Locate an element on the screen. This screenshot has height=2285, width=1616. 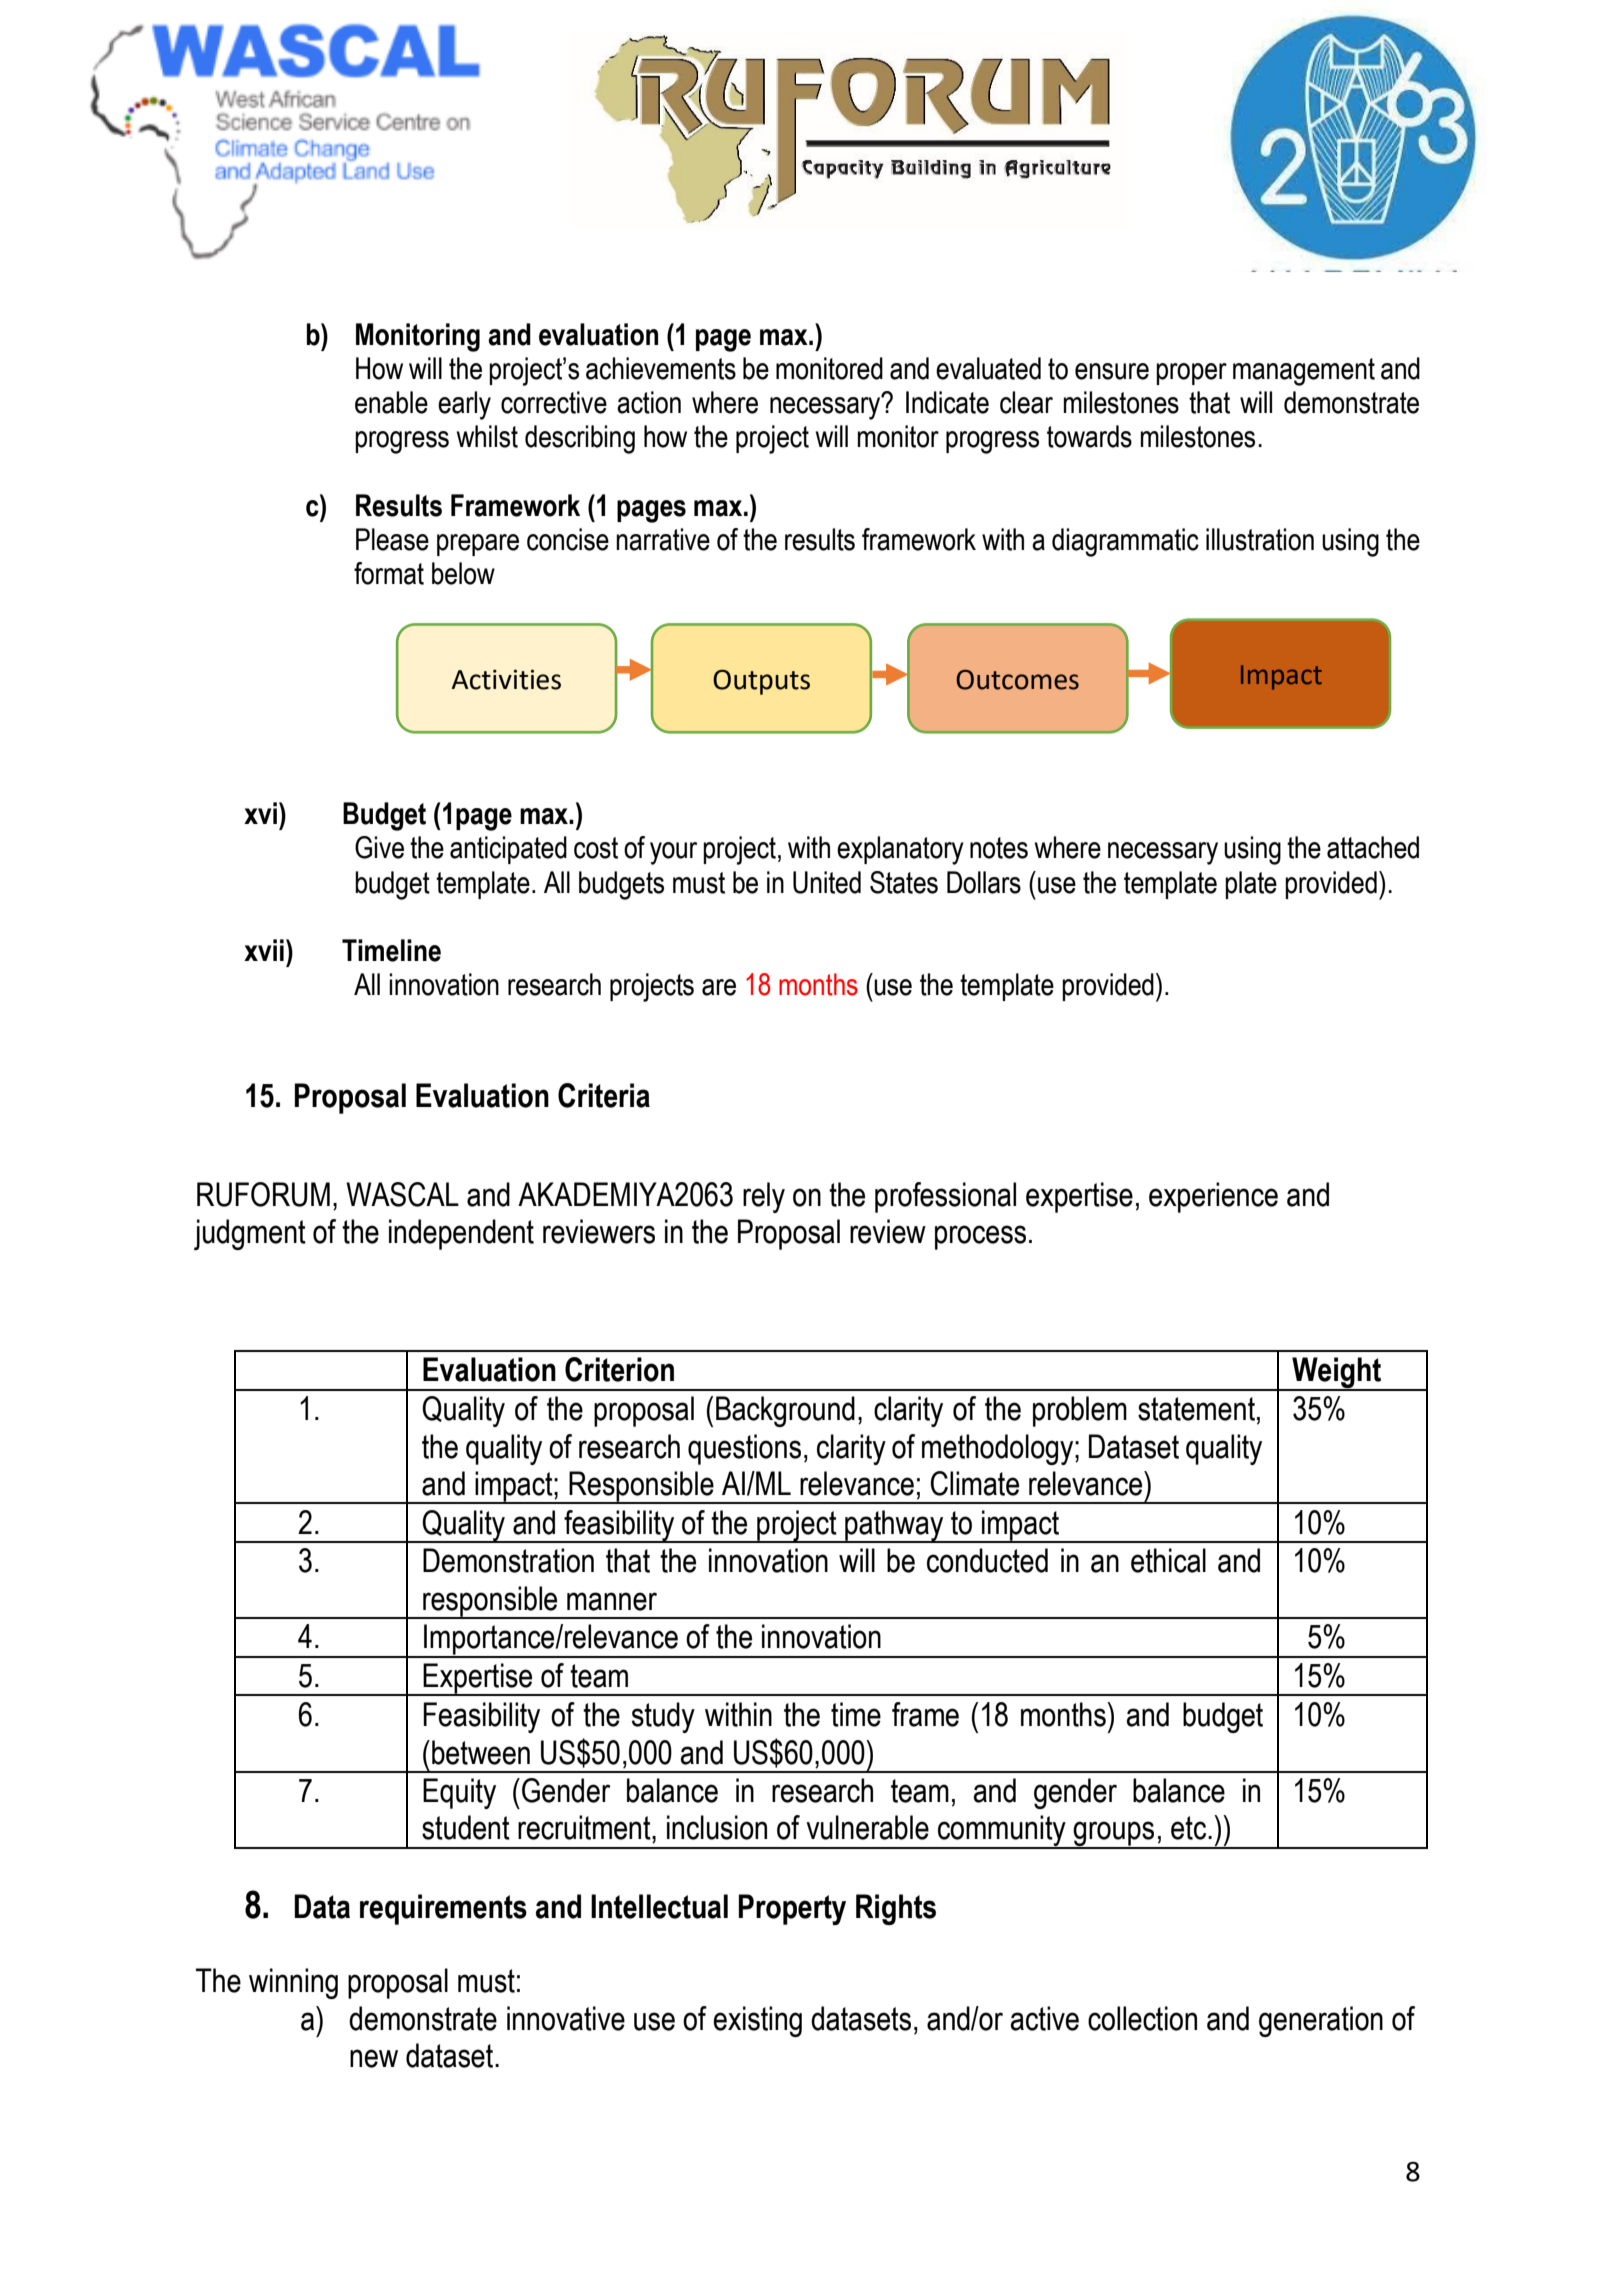
existing is located at coordinates (757, 2021).
